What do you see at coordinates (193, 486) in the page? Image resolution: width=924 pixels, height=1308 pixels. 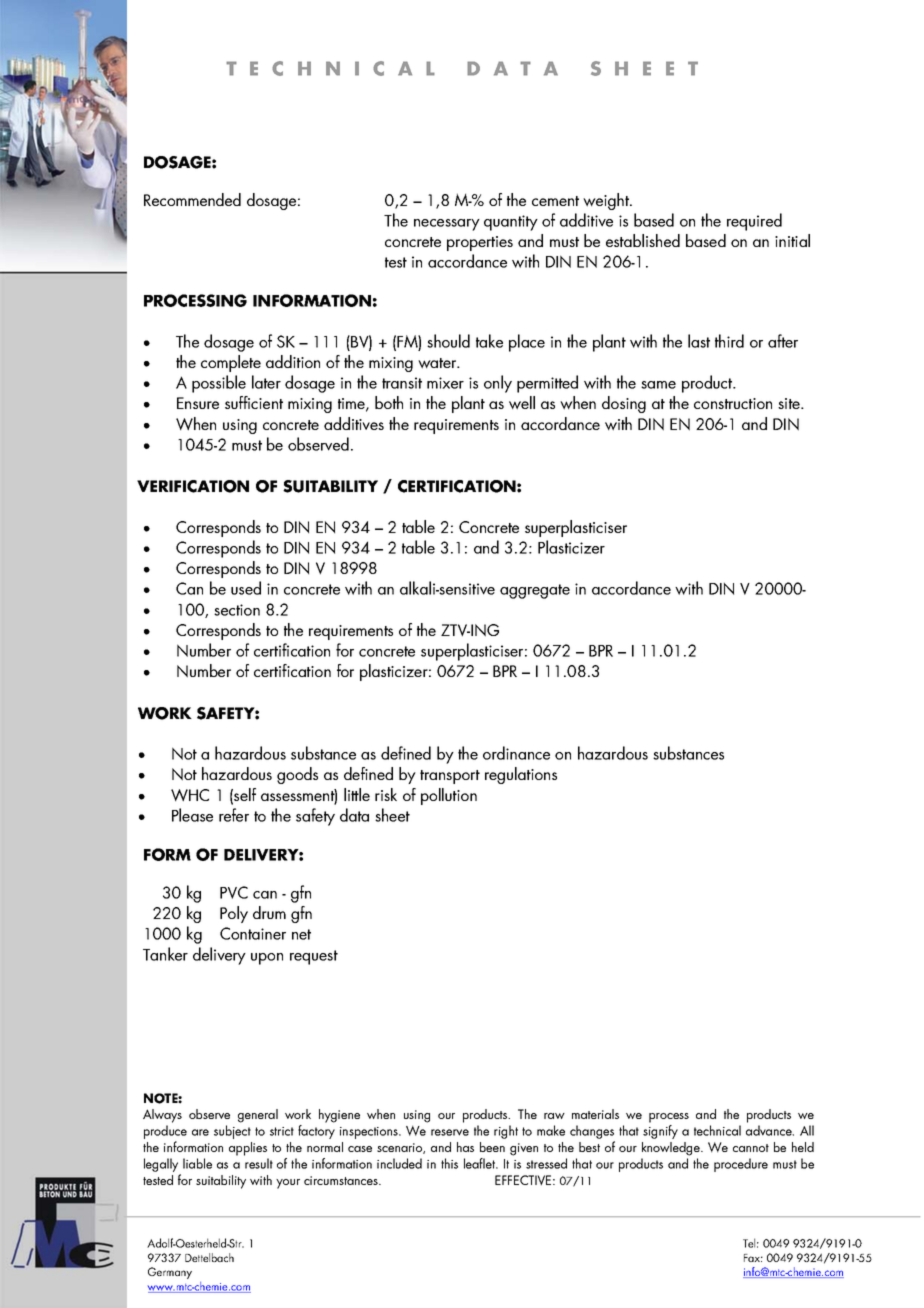 I see `VERIFICATION` at bounding box center [193, 486].
